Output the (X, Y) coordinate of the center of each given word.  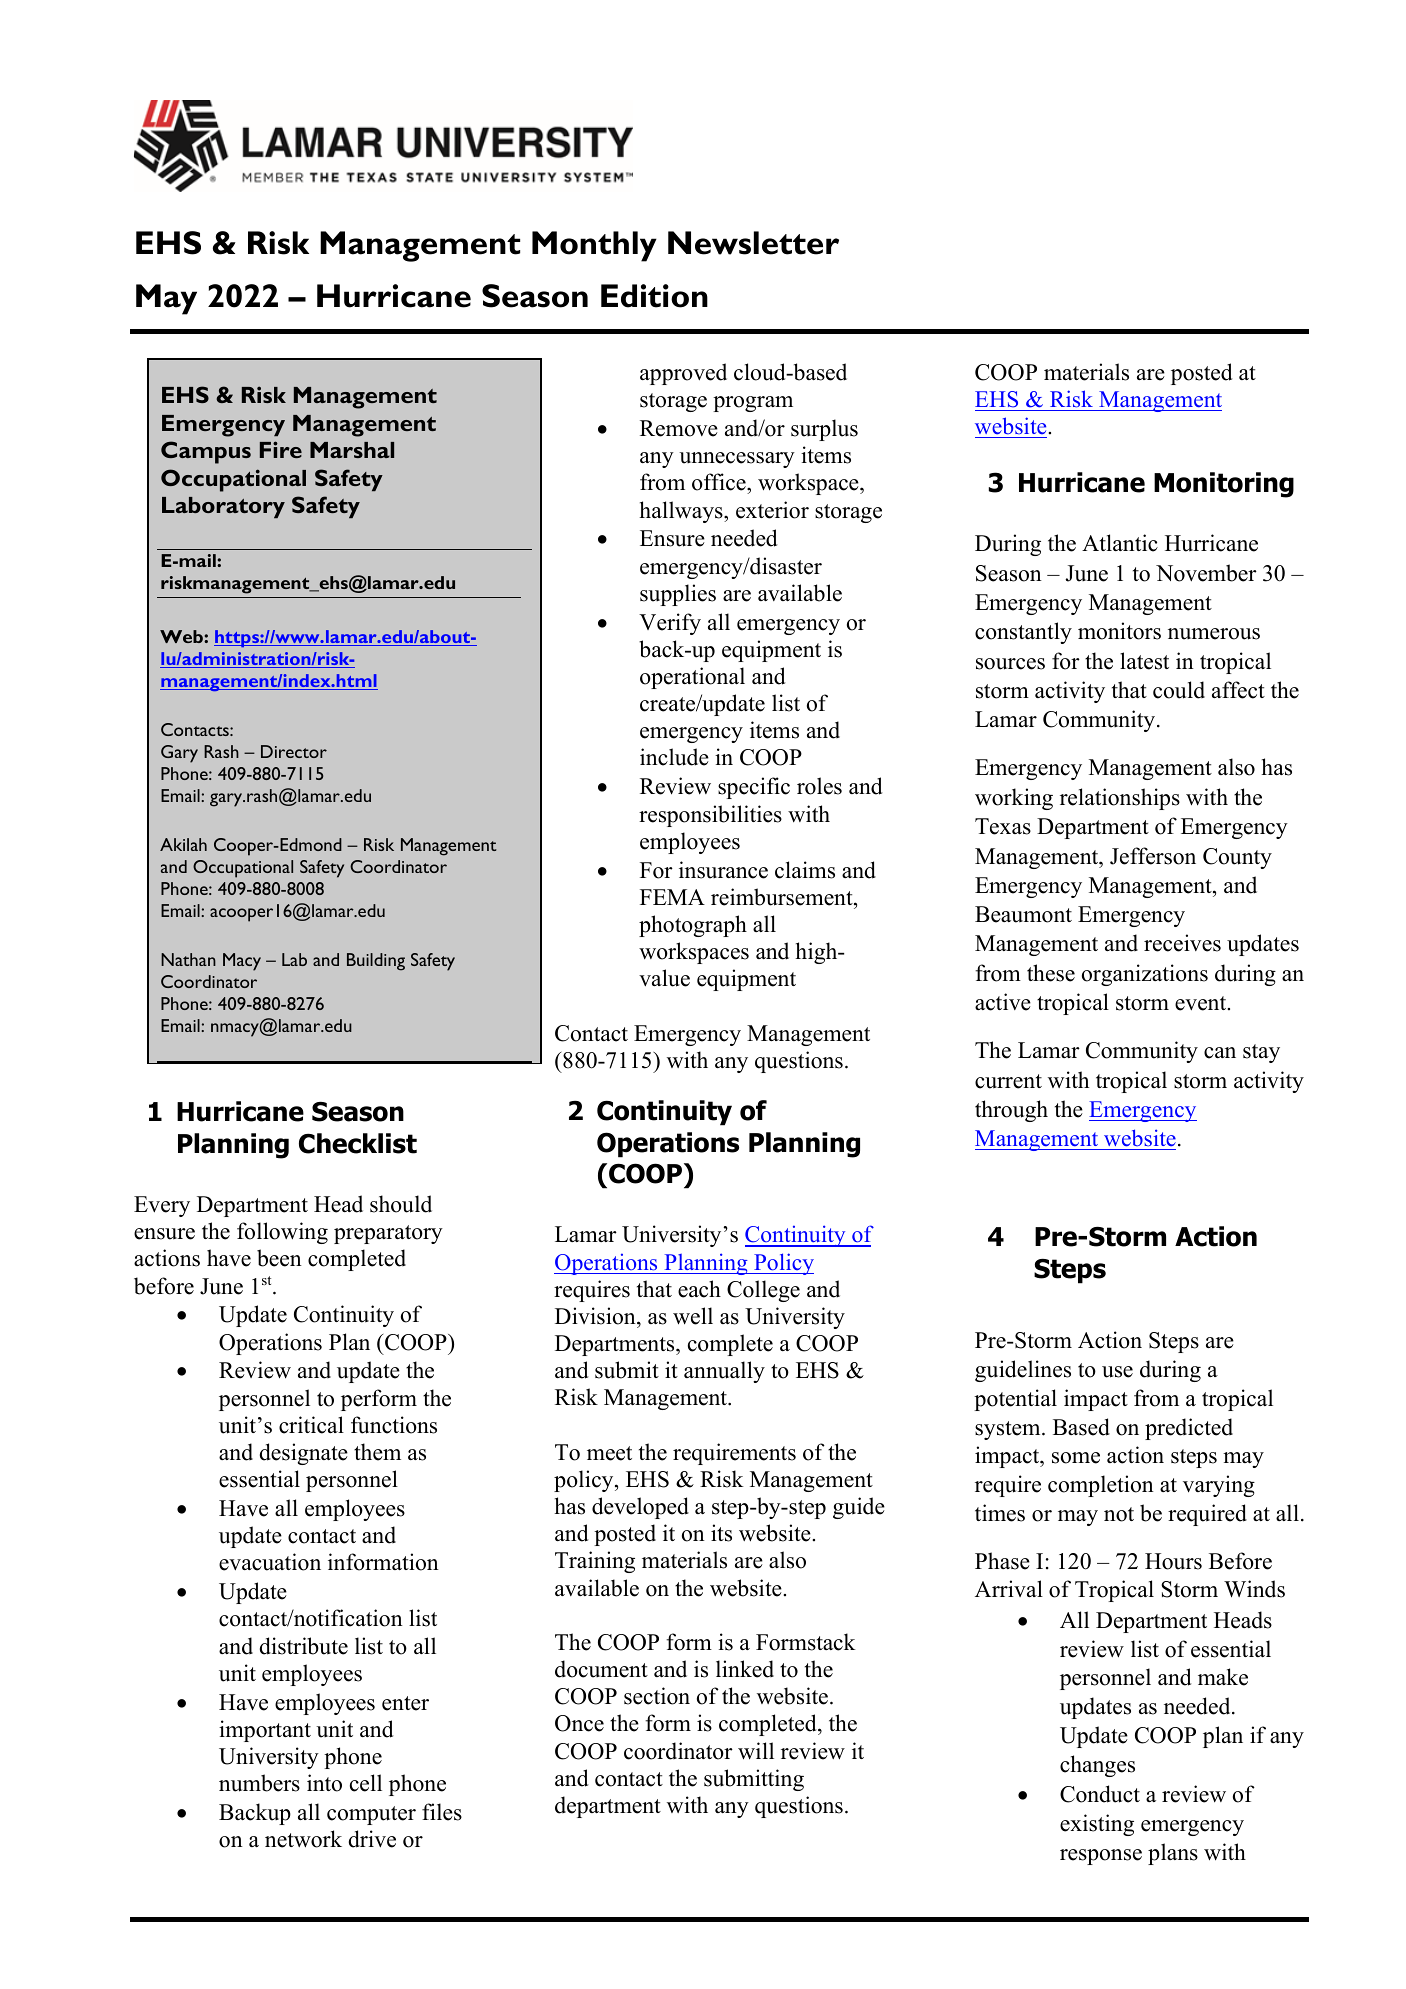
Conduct (1100, 1794)
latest (1144, 661)
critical (311, 1425)
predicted (1189, 1429)
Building (376, 962)
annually (724, 1372)
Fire (281, 449)
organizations (1145, 975)
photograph (693, 926)
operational (692, 678)
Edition (654, 296)
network (303, 1839)
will (756, 1751)
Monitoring (1224, 485)
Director (294, 751)
